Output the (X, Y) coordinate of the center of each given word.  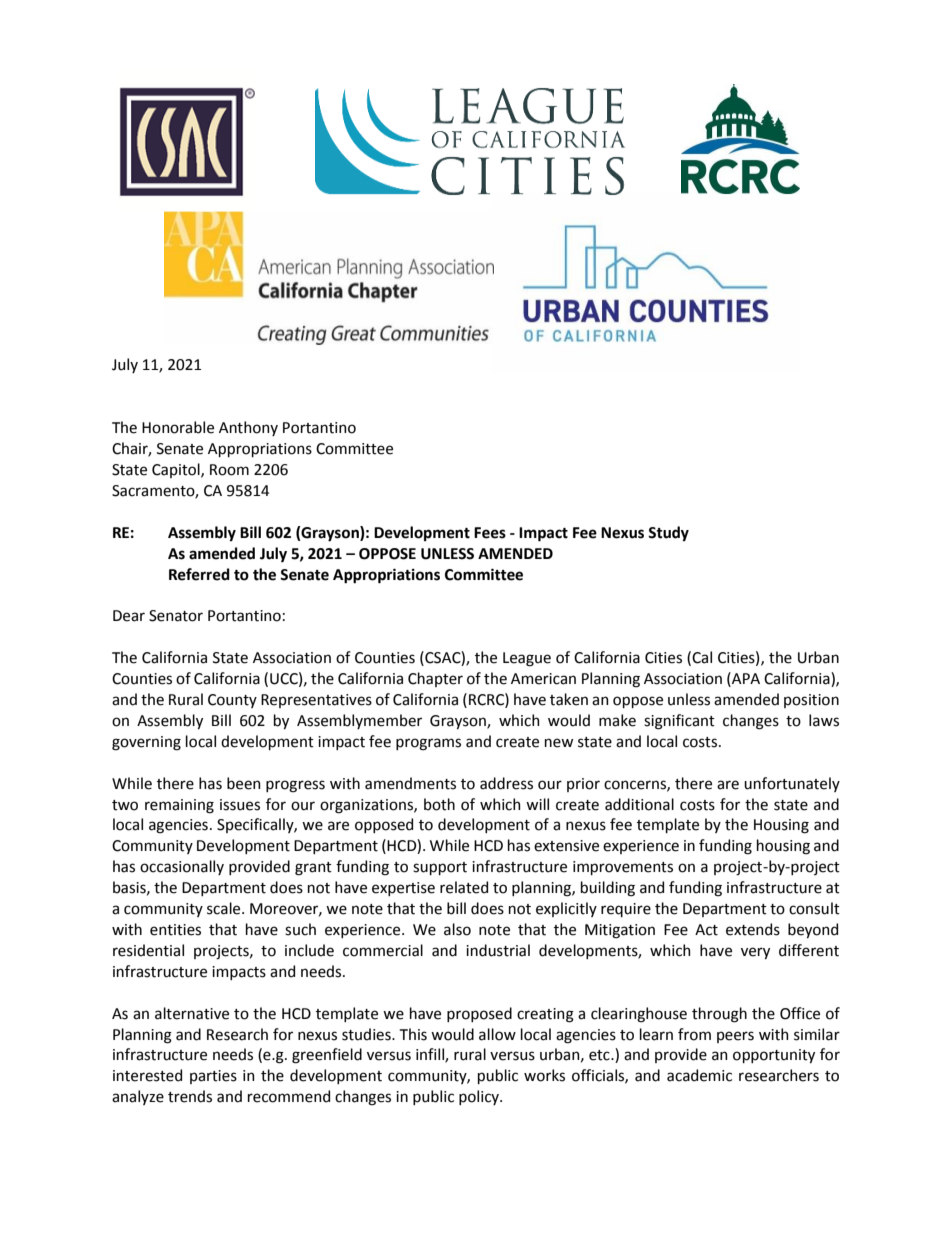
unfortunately (792, 784)
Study (668, 533)
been (244, 783)
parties (213, 1077)
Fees (490, 533)
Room (229, 470)
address (506, 783)
